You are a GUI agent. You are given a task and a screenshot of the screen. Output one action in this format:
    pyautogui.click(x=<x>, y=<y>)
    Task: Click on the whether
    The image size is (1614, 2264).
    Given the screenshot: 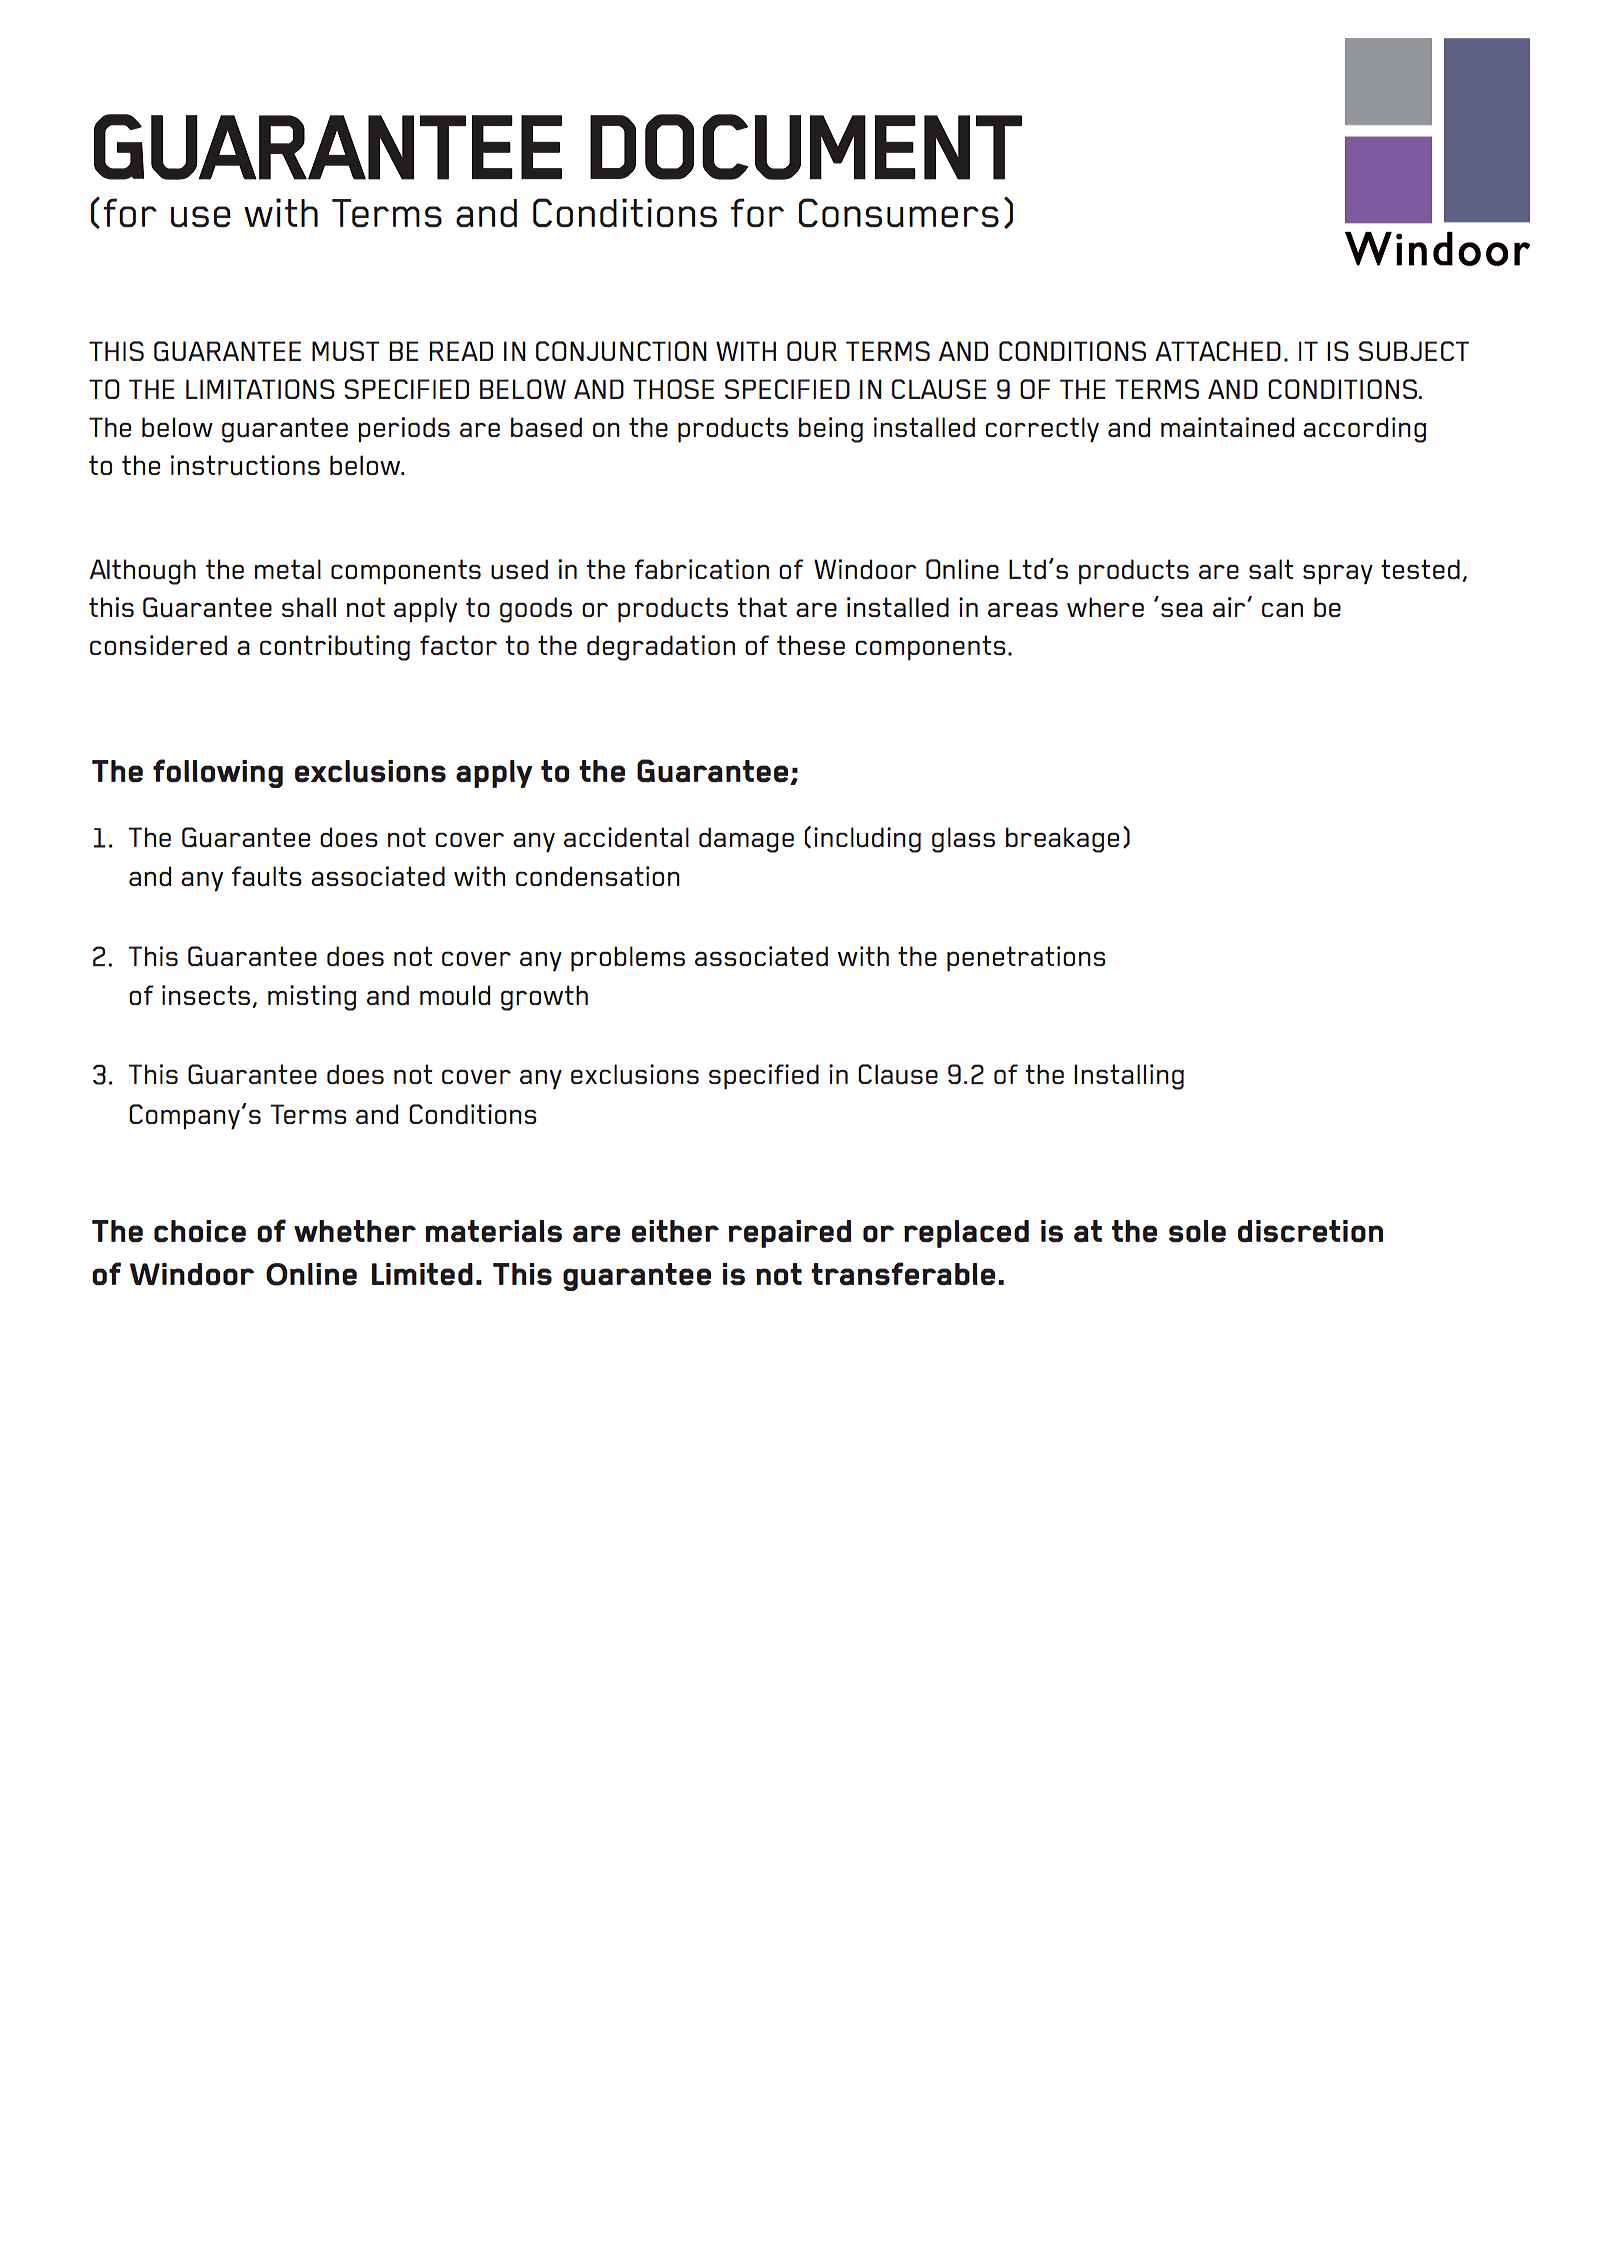 What is the action you would take?
    pyautogui.click(x=355, y=1231)
